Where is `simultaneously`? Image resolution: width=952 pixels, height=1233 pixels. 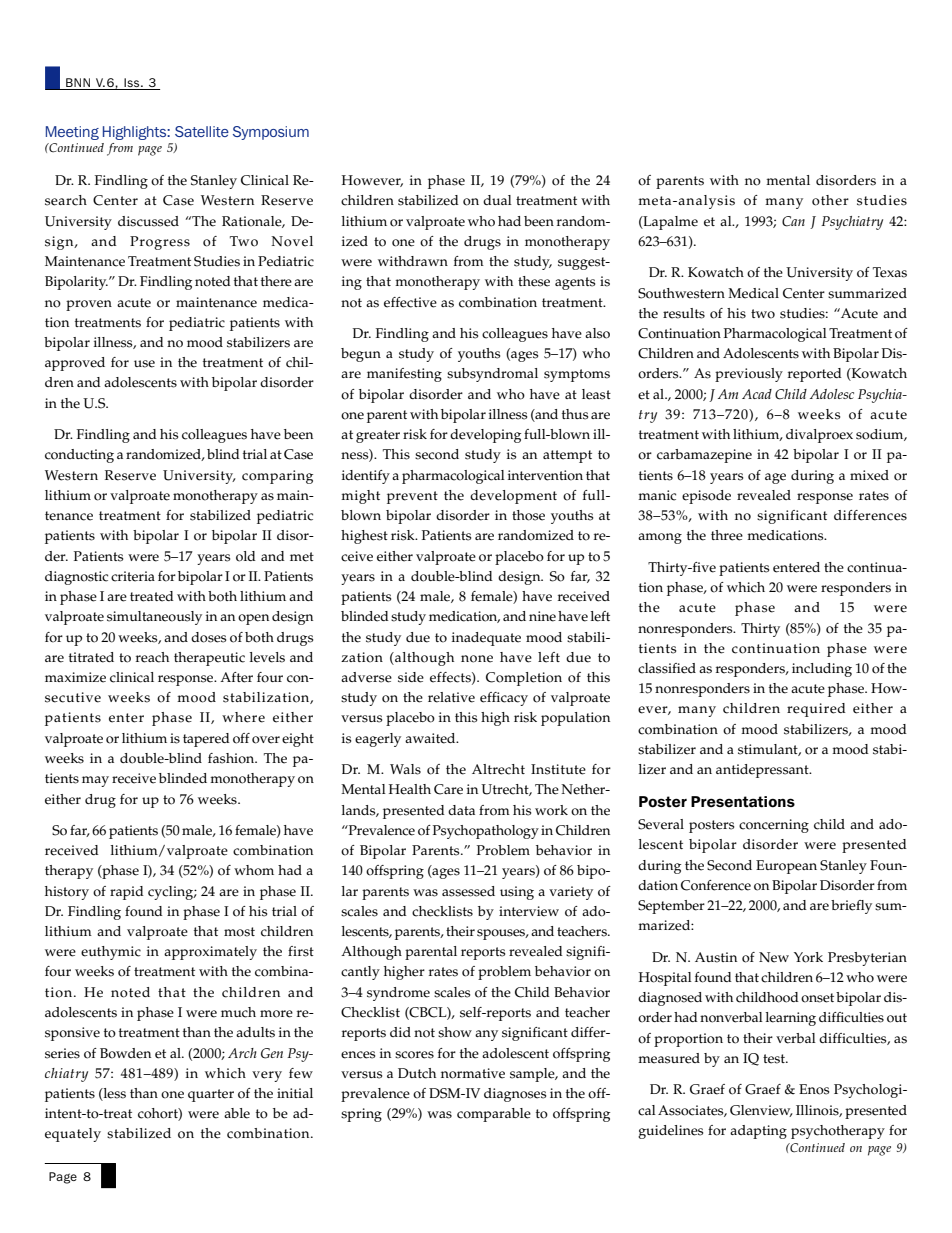
simultaneously is located at coordinates (154, 618).
